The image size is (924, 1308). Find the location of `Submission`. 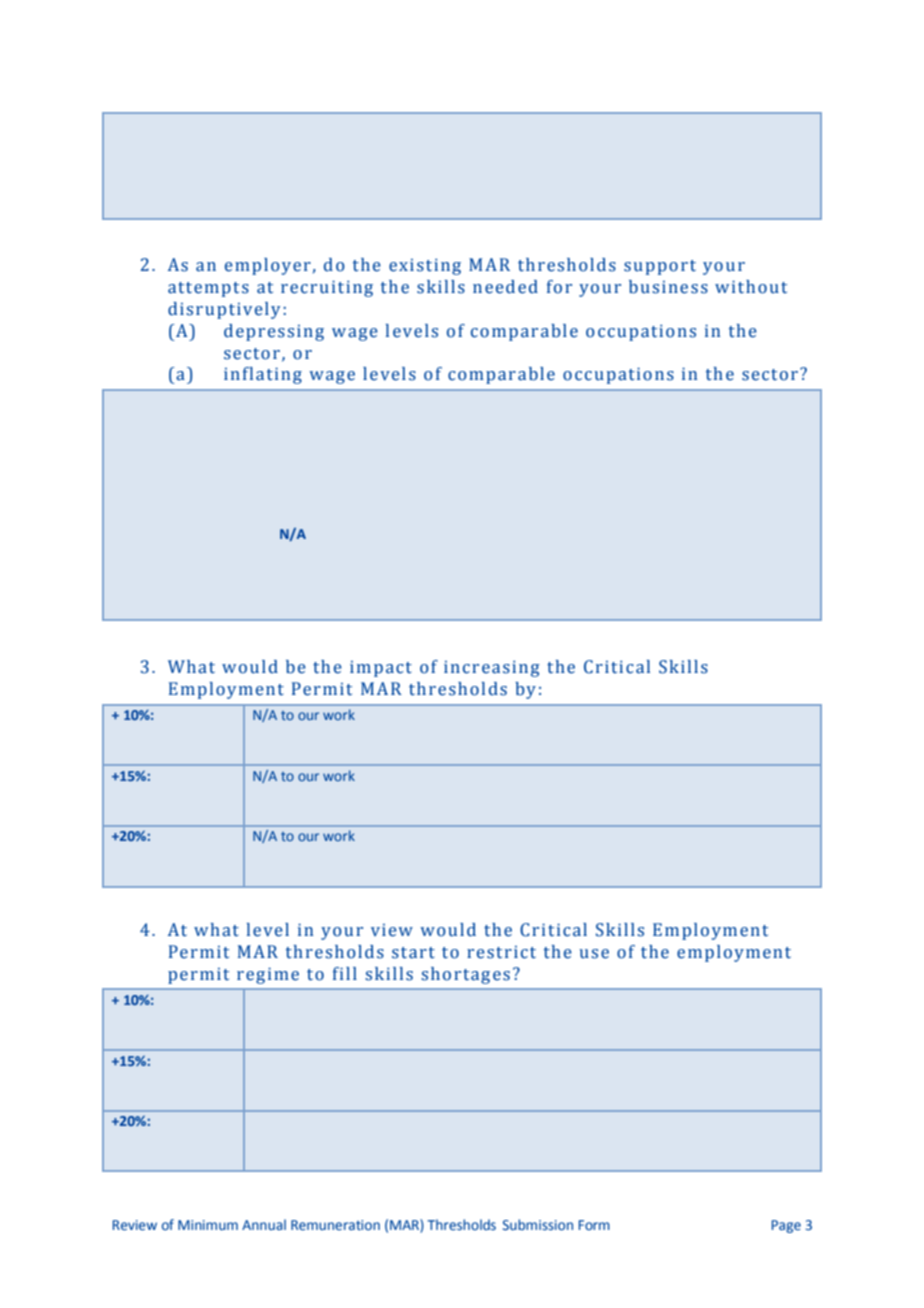

Submission is located at coordinates (538, 1225).
